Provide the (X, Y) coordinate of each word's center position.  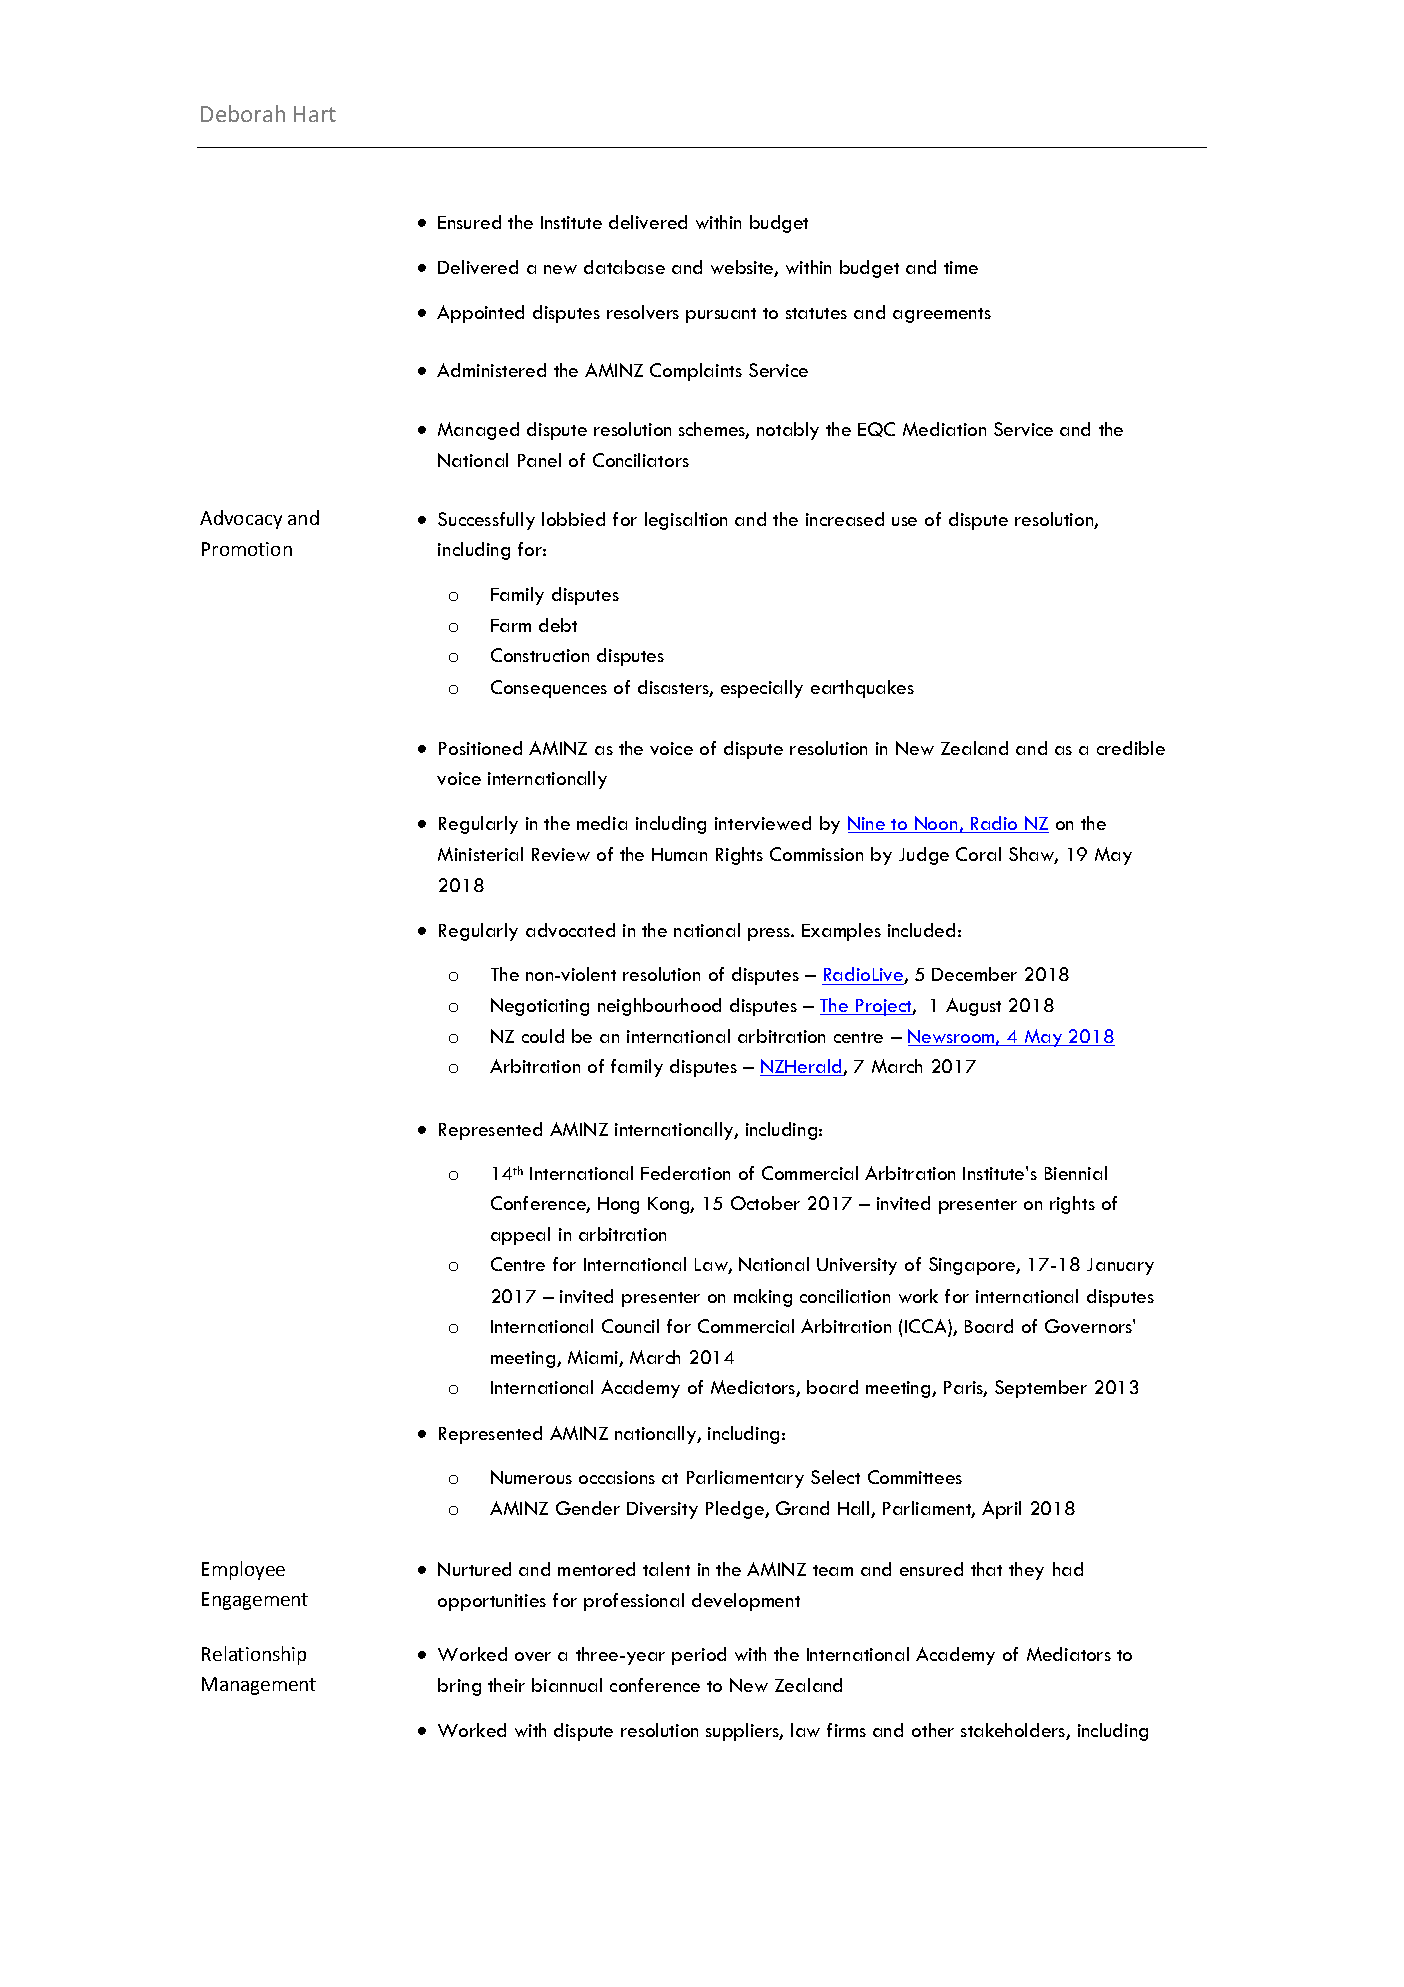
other (933, 1730)
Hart (315, 114)
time (961, 267)
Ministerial (480, 854)
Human (679, 854)
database (624, 267)
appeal (520, 1236)
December (974, 974)
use (904, 521)
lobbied (573, 519)
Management (259, 1686)
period (699, 1656)
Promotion (247, 549)
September (1041, 1389)
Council (630, 1326)
